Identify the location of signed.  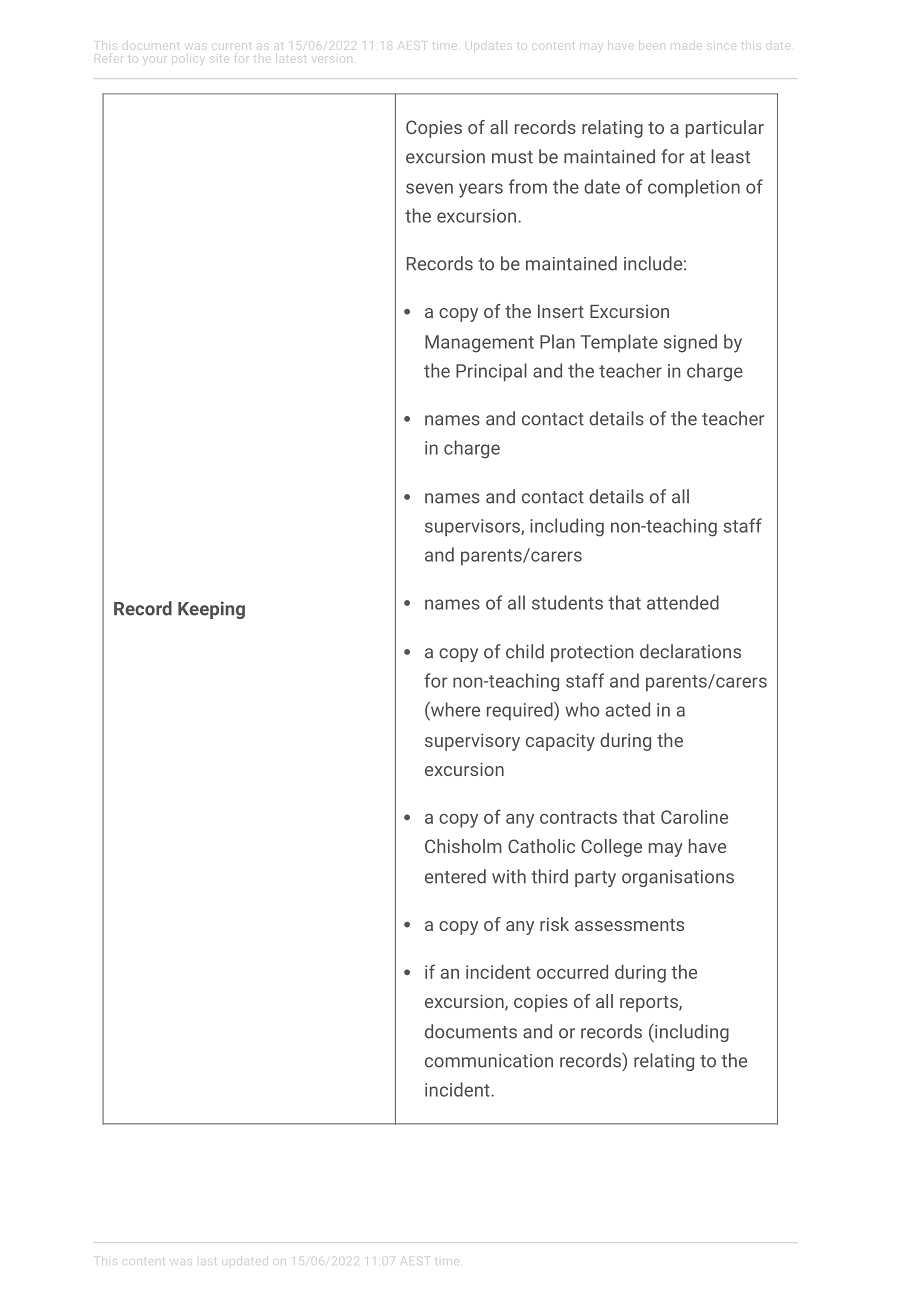
(690, 343).
